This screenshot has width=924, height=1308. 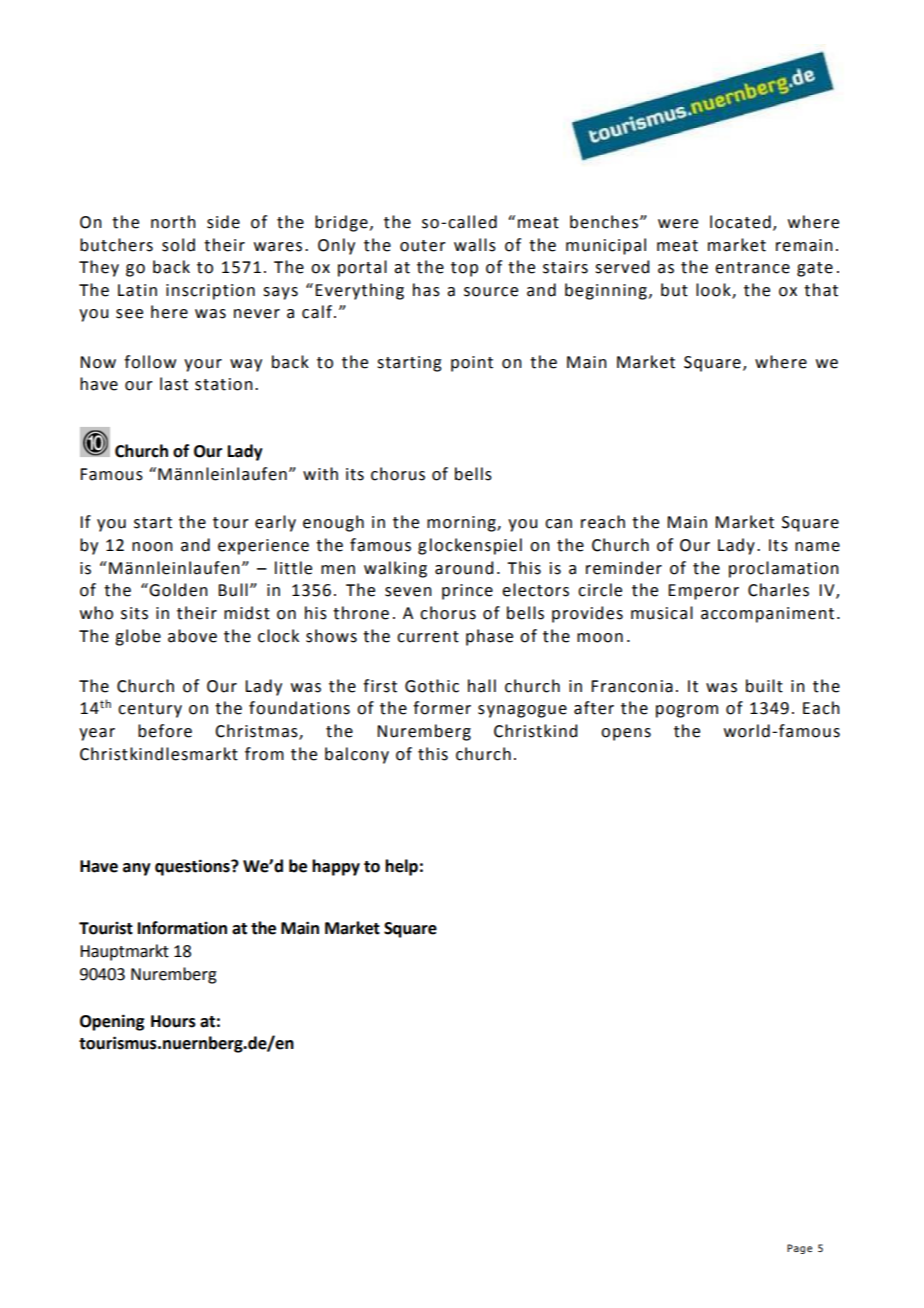 What do you see at coordinates (178, 245) in the screenshot?
I see `sold` at bounding box center [178, 245].
